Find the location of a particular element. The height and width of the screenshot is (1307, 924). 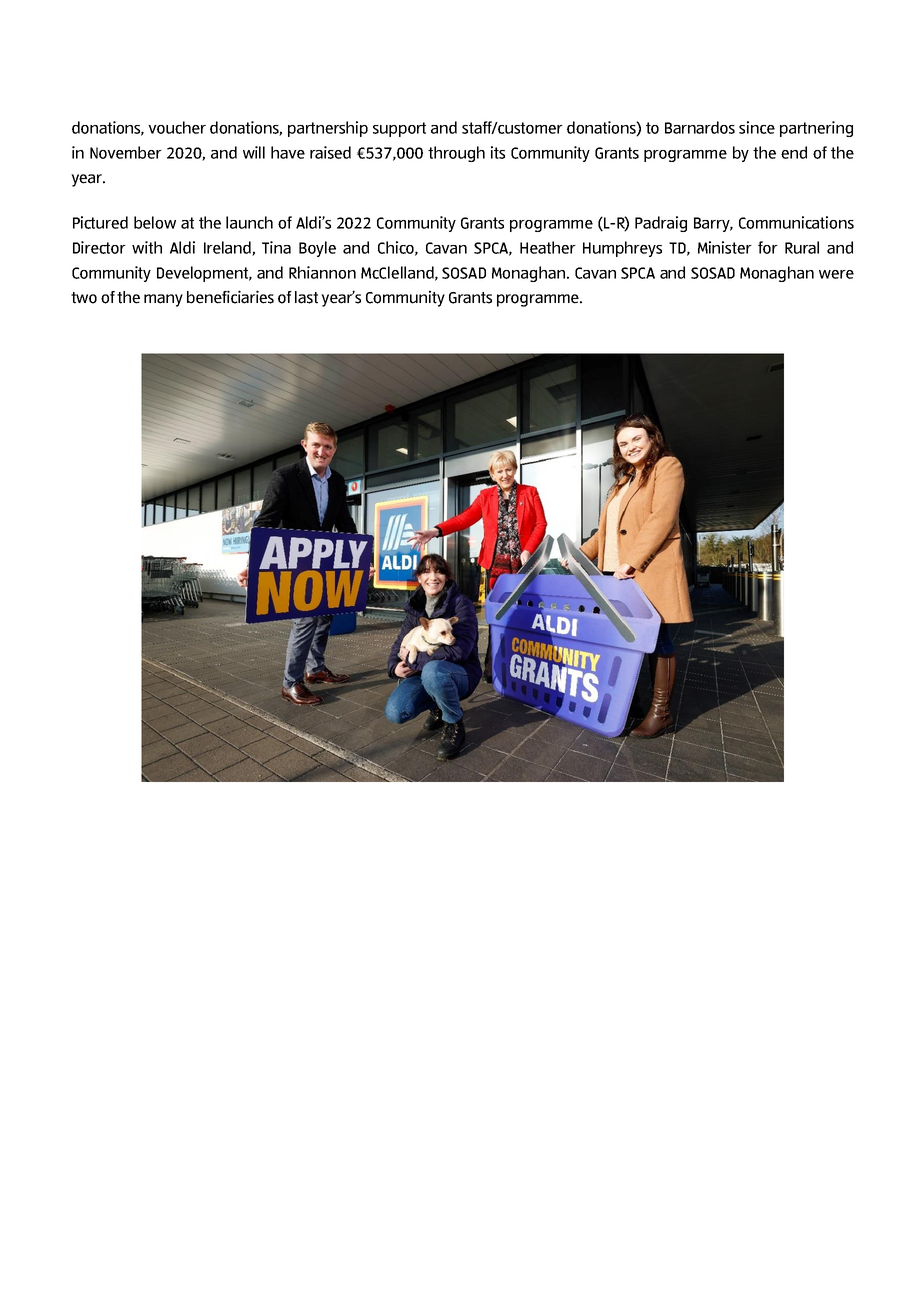

Pictured is located at coordinates (100, 222).
